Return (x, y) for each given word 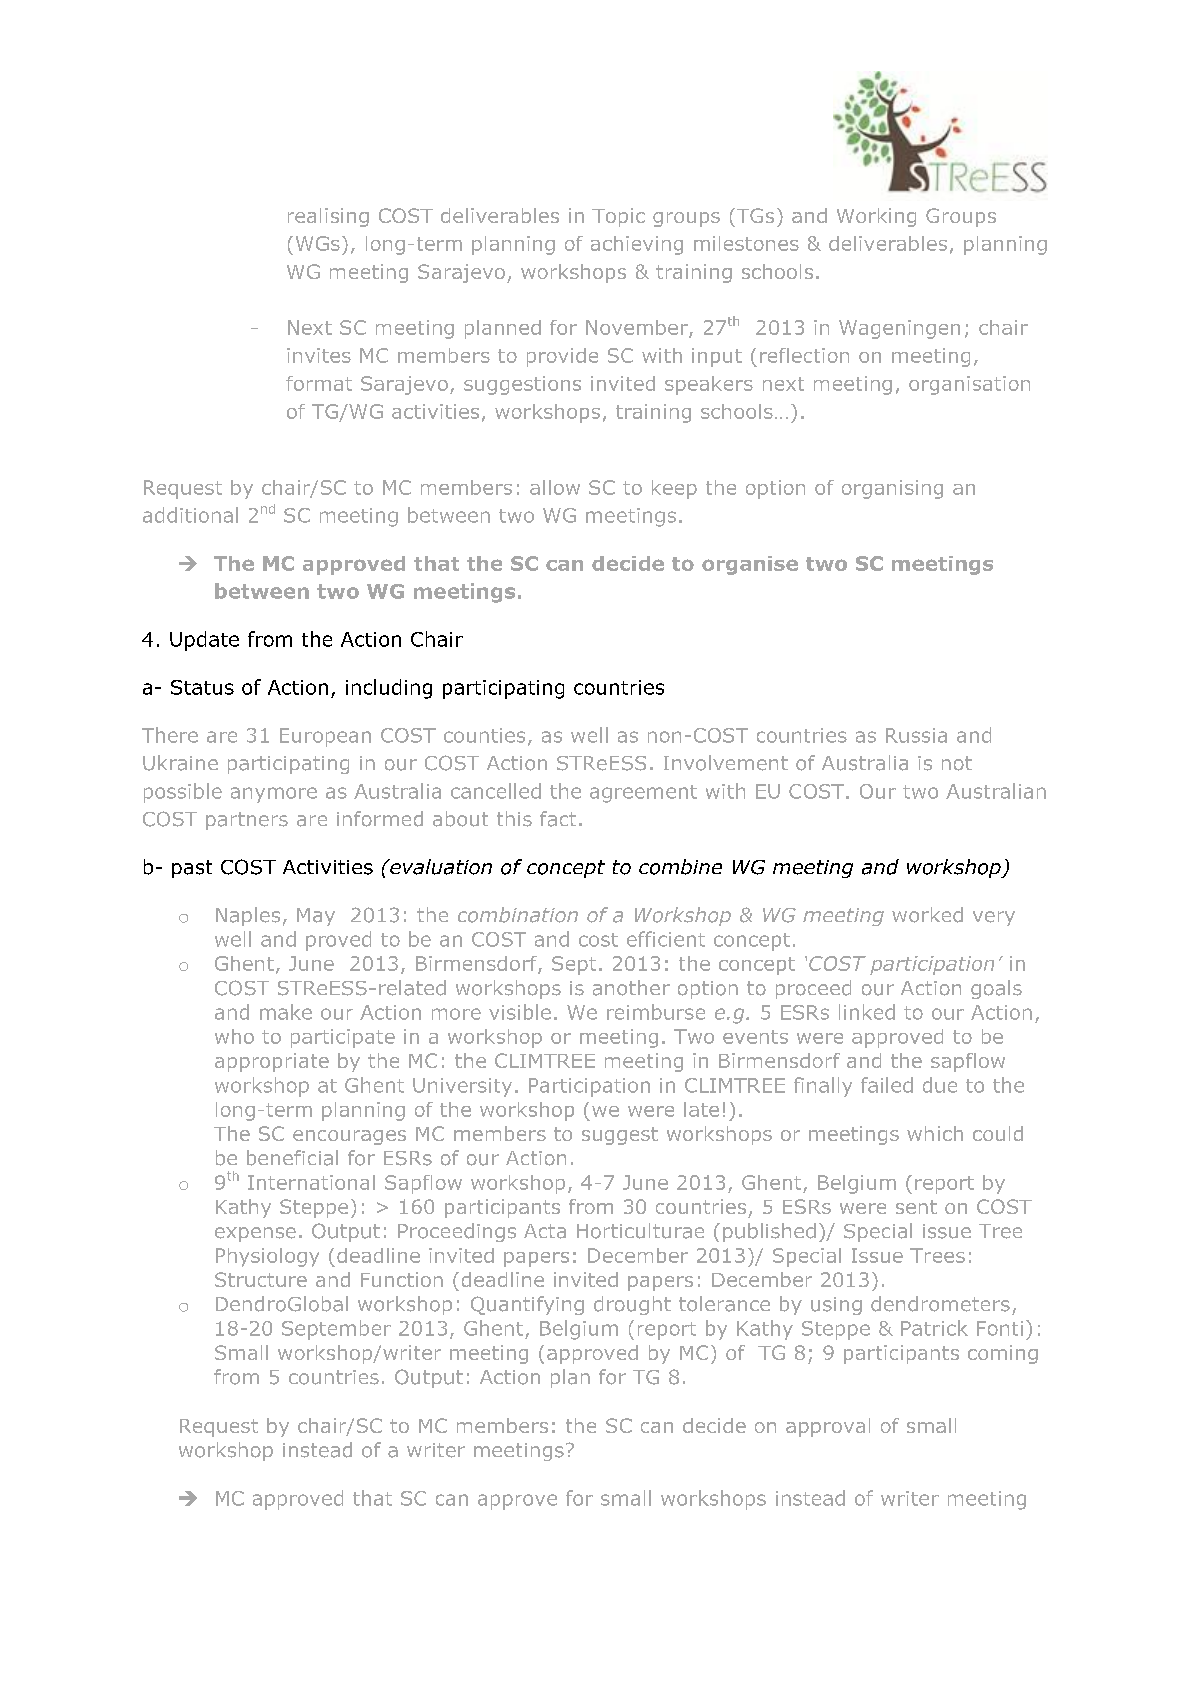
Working (876, 217)
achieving (637, 245)
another (631, 988)
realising (328, 217)
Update (204, 641)
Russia (916, 735)
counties (484, 735)
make (286, 1012)
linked (867, 1012)
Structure (261, 1279)
